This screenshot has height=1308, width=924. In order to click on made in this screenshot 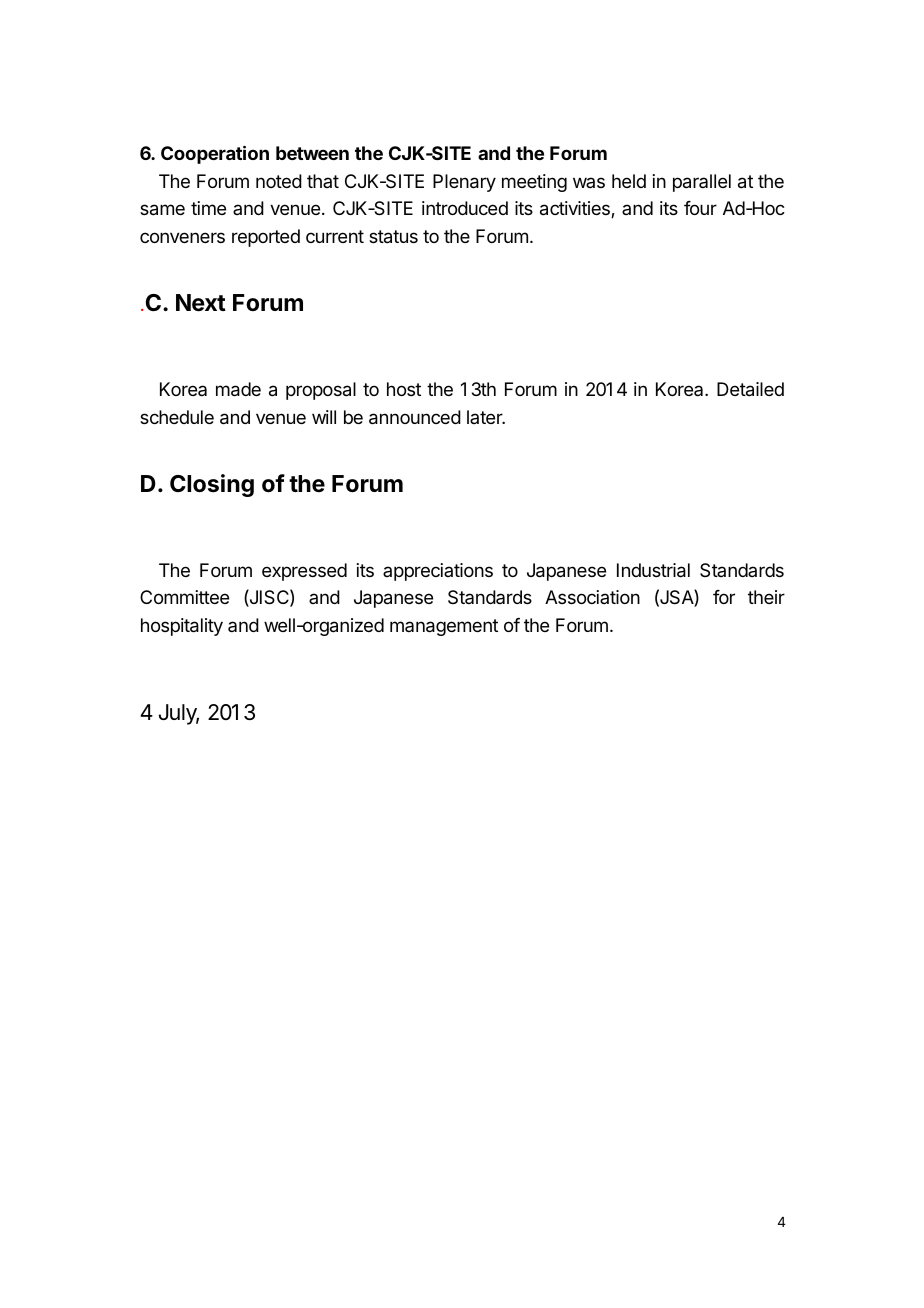, I will do `click(238, 389)`.
